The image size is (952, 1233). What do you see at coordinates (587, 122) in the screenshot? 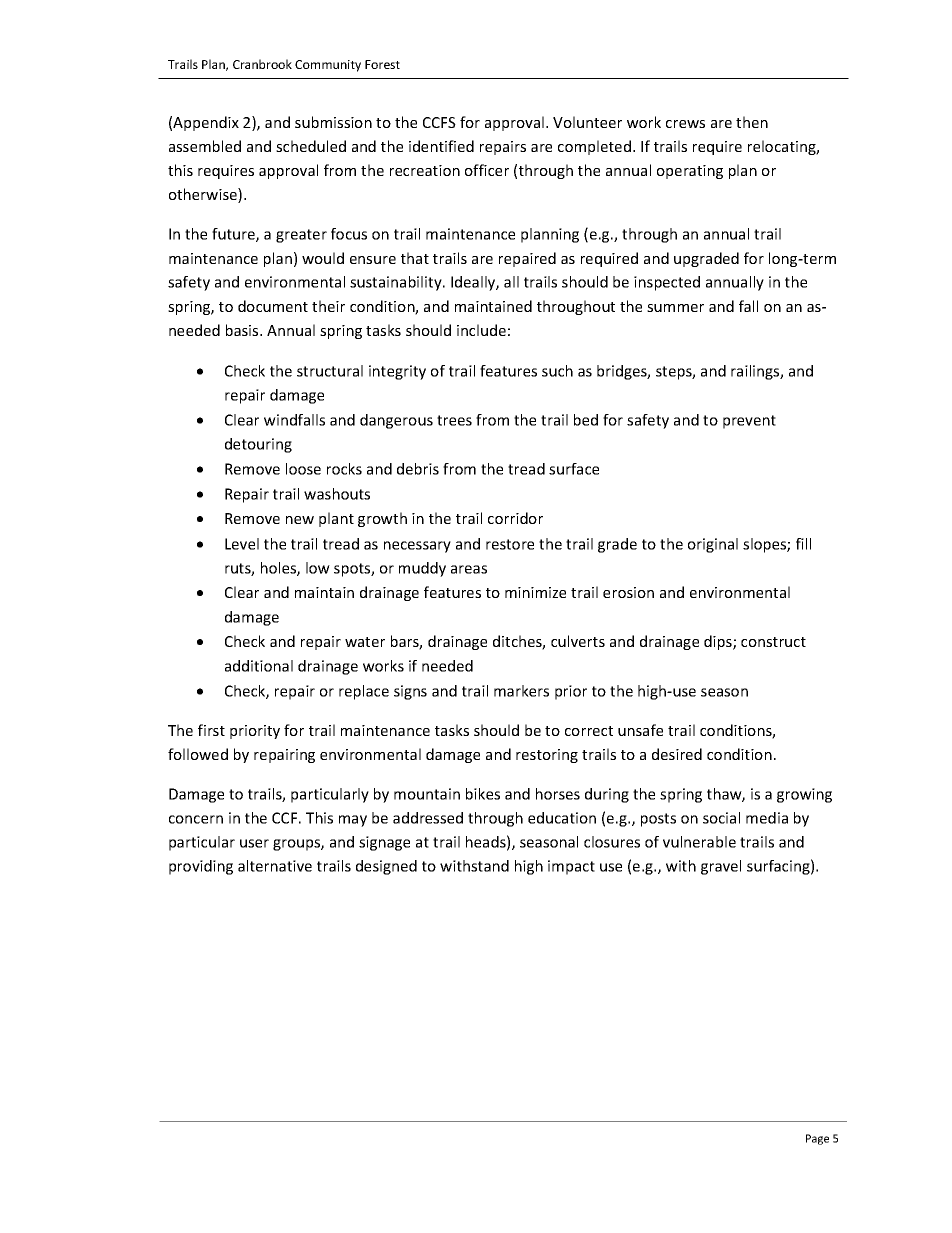
I see `Volunteer` at bounding box center [587, 122].
